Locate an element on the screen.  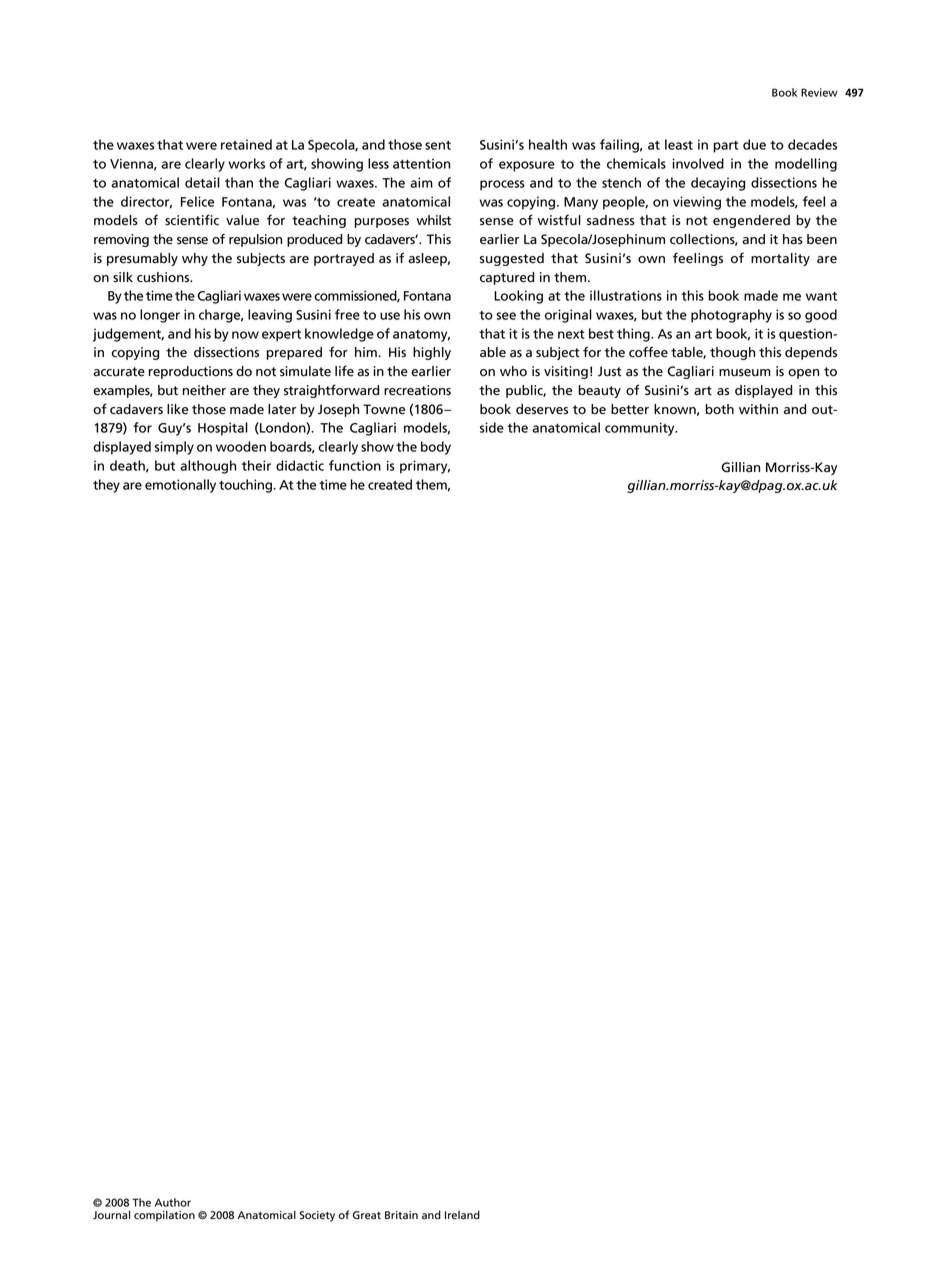
community is located at coordinates (641, 429).
